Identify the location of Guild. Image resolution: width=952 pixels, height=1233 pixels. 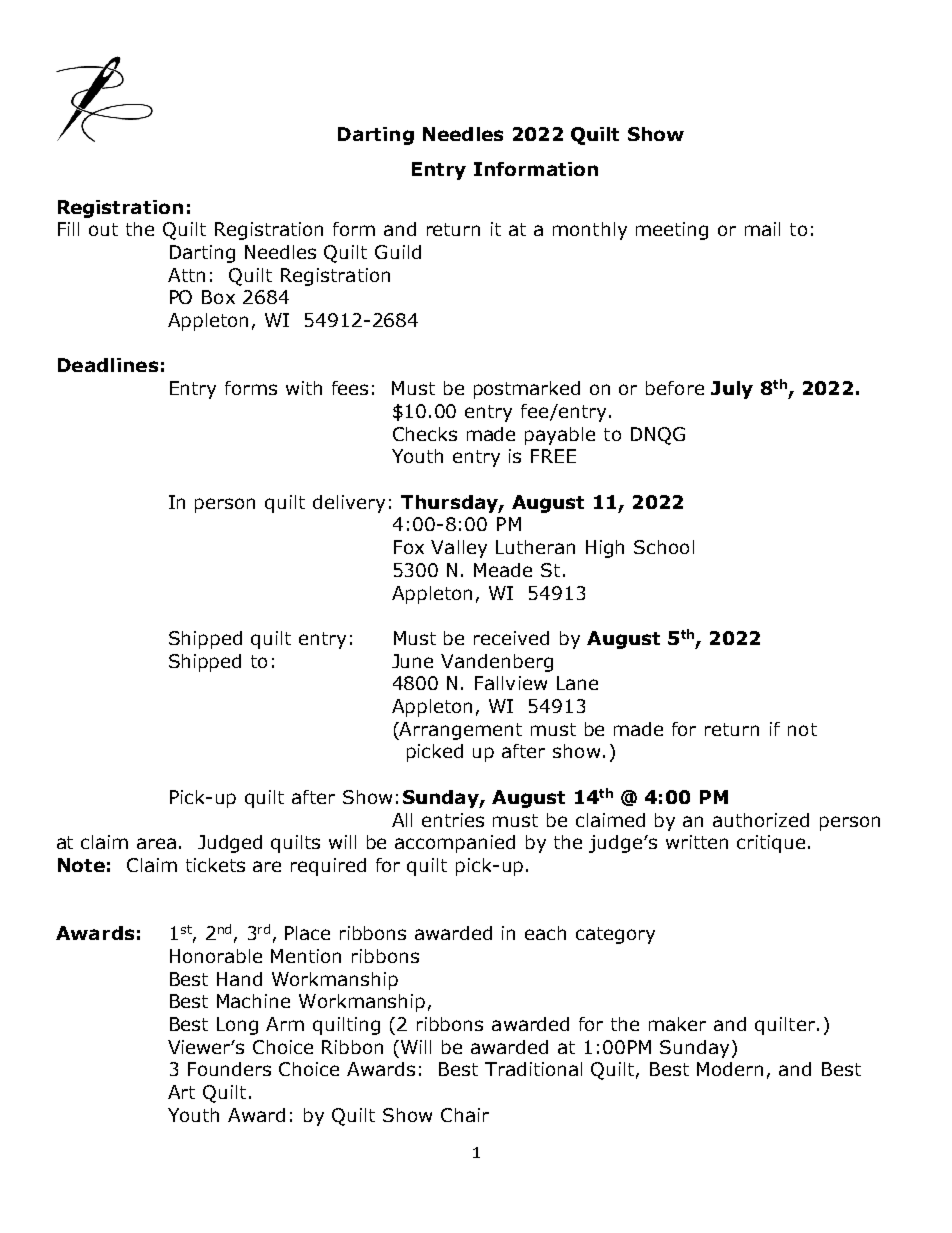
(398, 252).
